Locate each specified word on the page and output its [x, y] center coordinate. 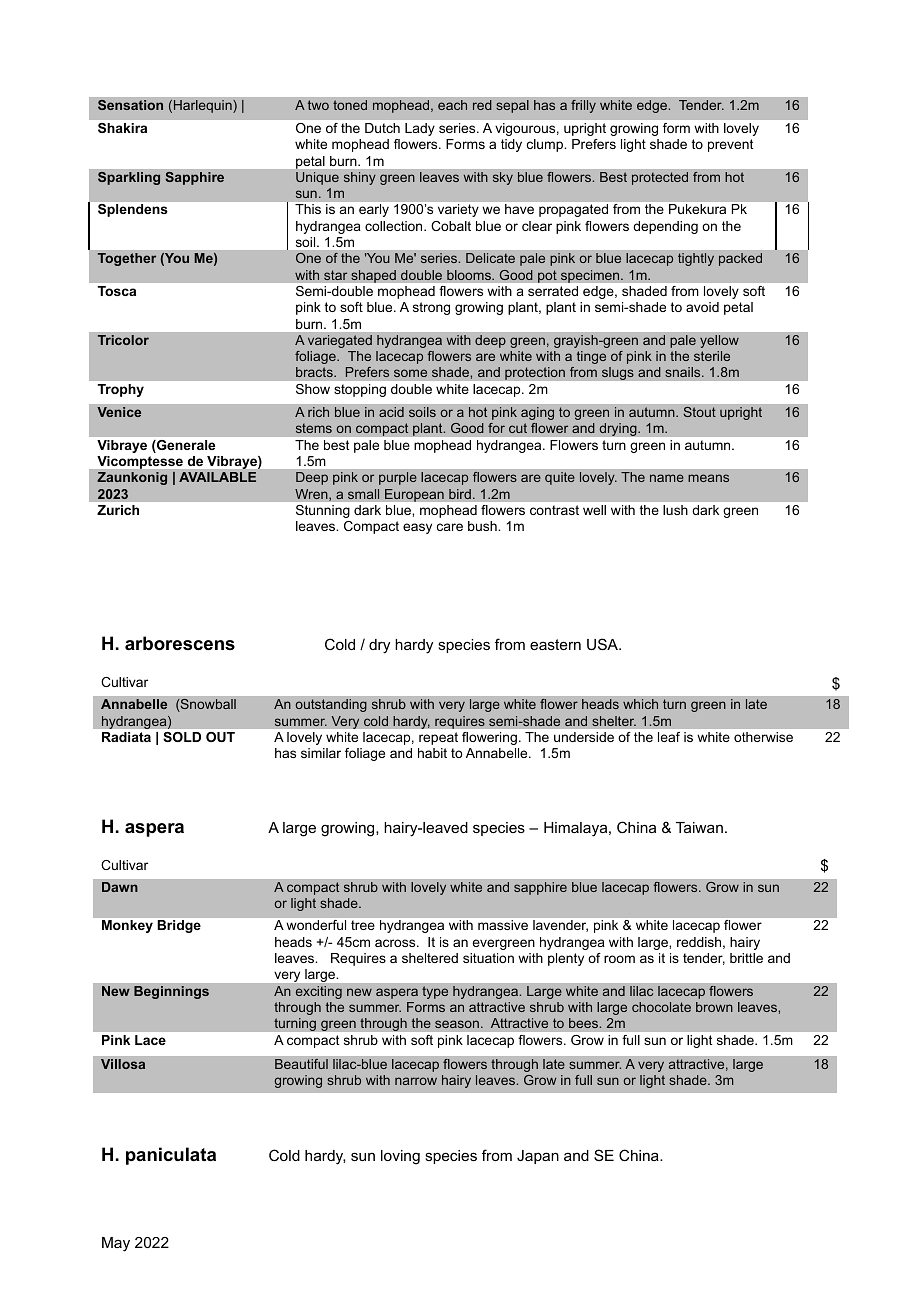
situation [488, 958]
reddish [699, 942]
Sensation [130, 105]
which [640, 704]
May [116, 1244]
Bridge [179, 926]
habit [432, 753]
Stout [699, 412]
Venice [119, 412]
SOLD [182, 737]
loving [400, 1157]
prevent [730, 145]
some [411, 373]
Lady [420, 129]
